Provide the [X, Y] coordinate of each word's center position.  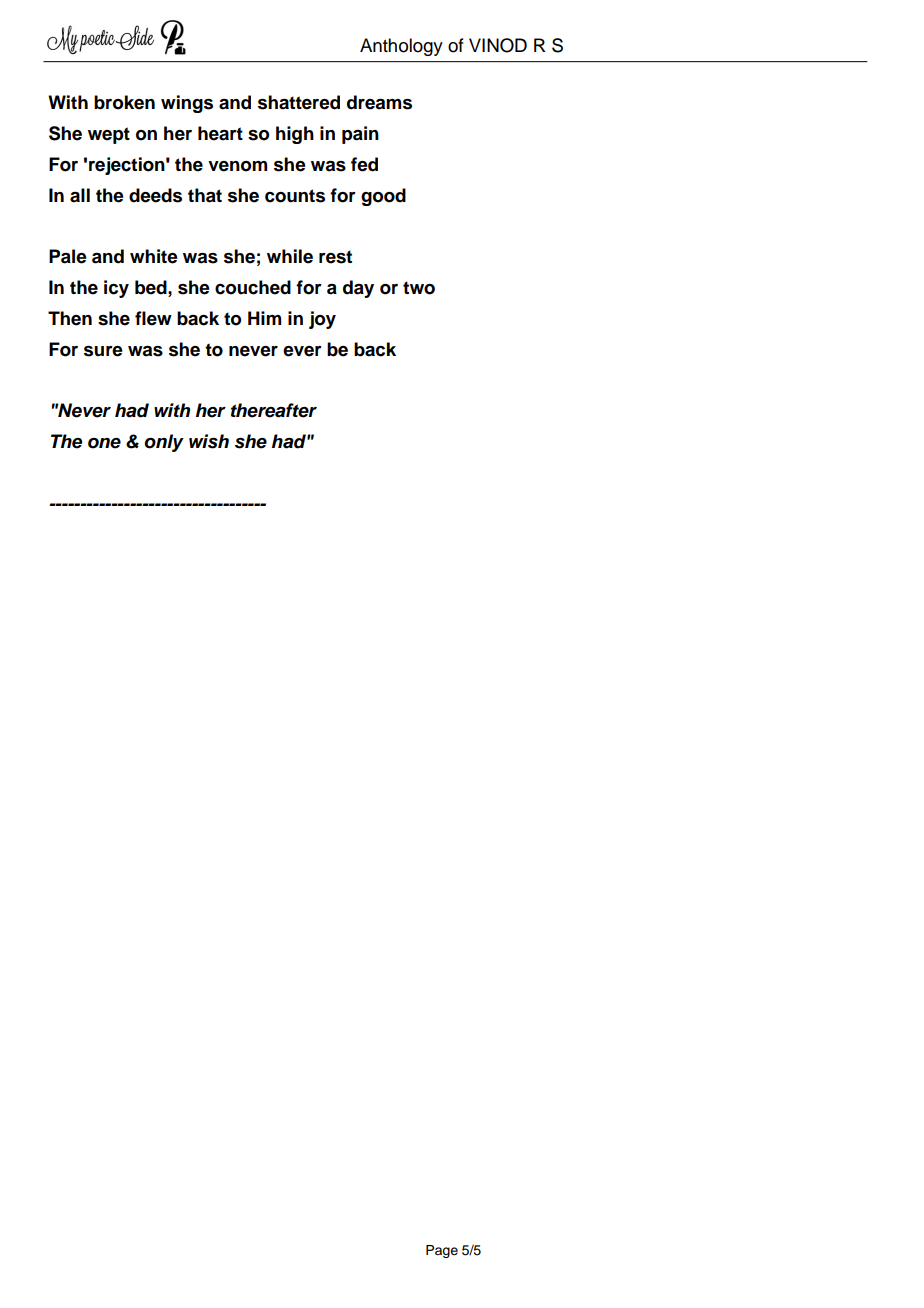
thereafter [274, 410]
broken [124, 102]
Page [442, 1251]
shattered [299, 102]
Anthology [401, 47]
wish [209, 441]
